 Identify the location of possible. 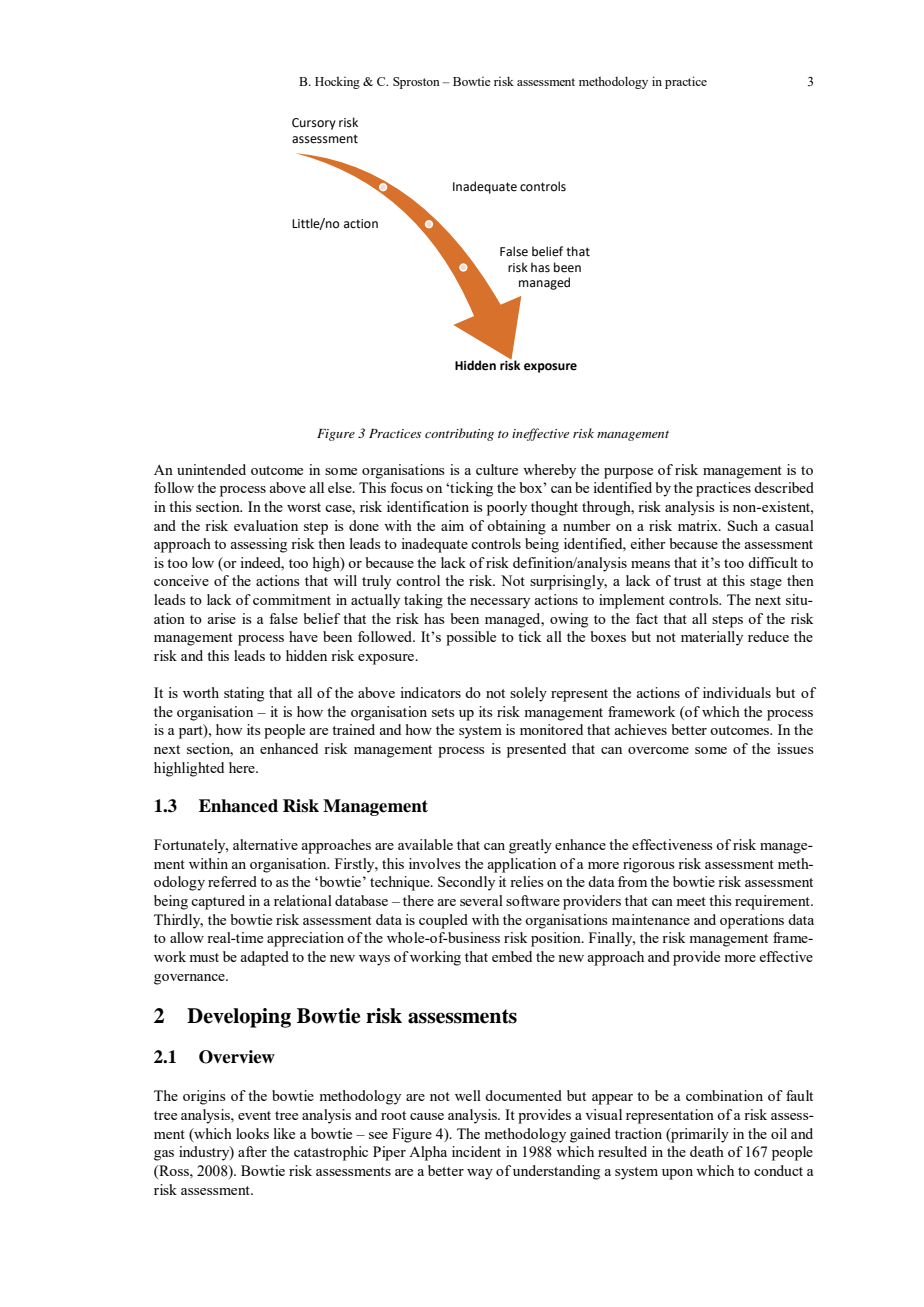
(471, 638).
